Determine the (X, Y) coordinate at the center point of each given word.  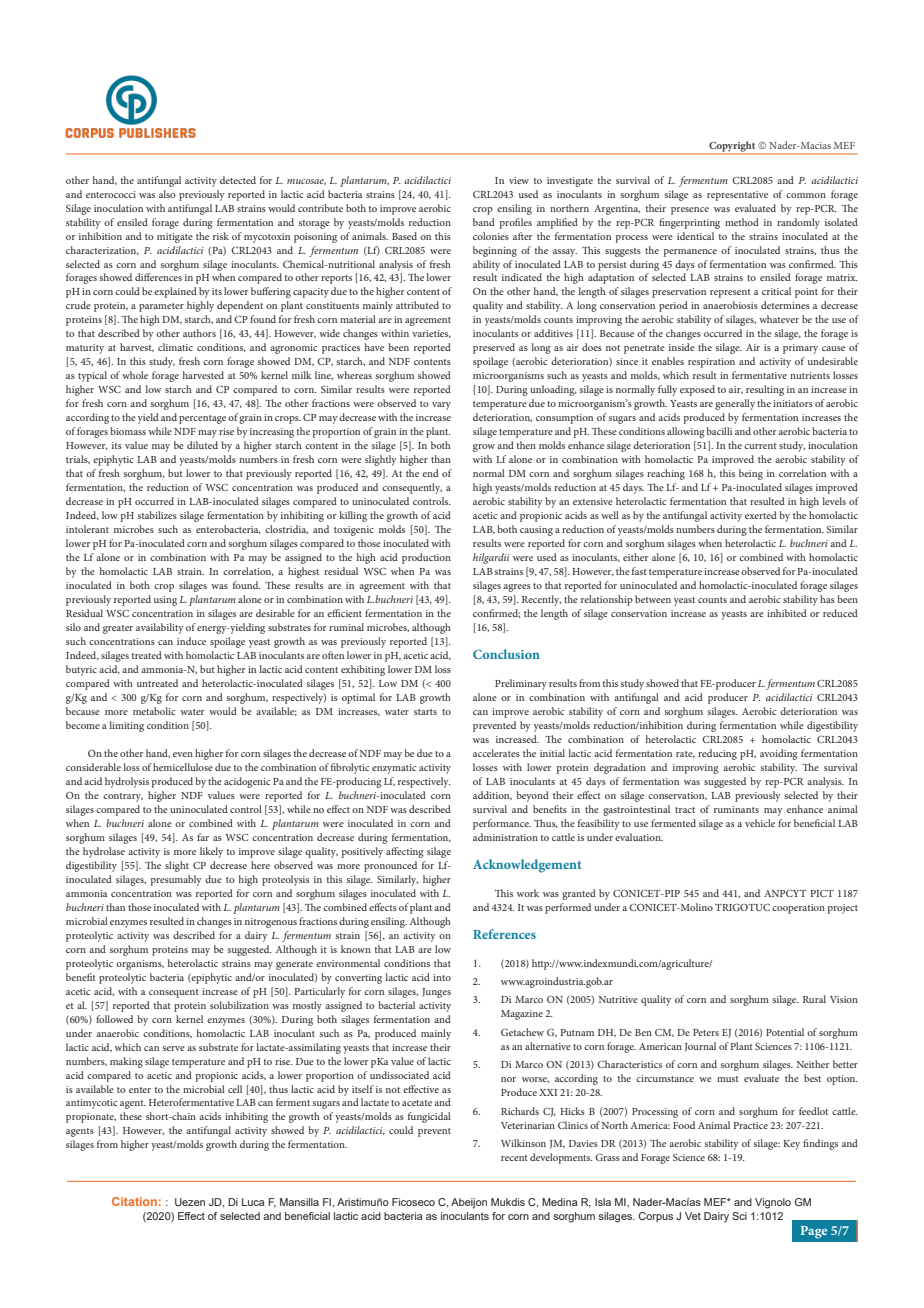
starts (425, 712)
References (504, 934)
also (167, 194)
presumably (176, 880)
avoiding (779, 754)
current (760, 446)
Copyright (732, 147)
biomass (128, 431)
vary (441, 406)
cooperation (798, 909)
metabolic (154, 711)
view (519, 180)
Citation (134, 1201)
